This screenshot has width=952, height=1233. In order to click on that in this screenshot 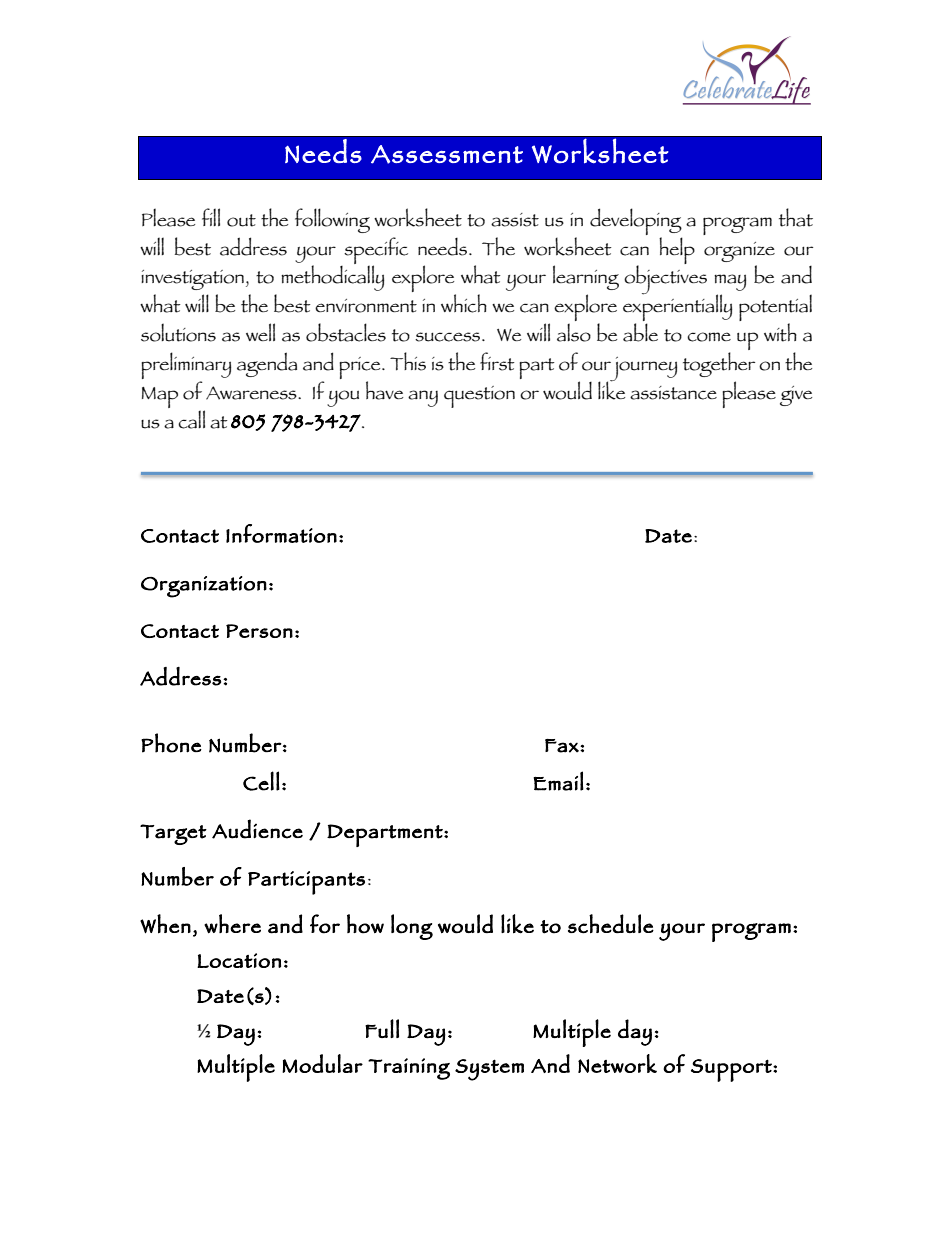, I will do `click(796, 217)`.
